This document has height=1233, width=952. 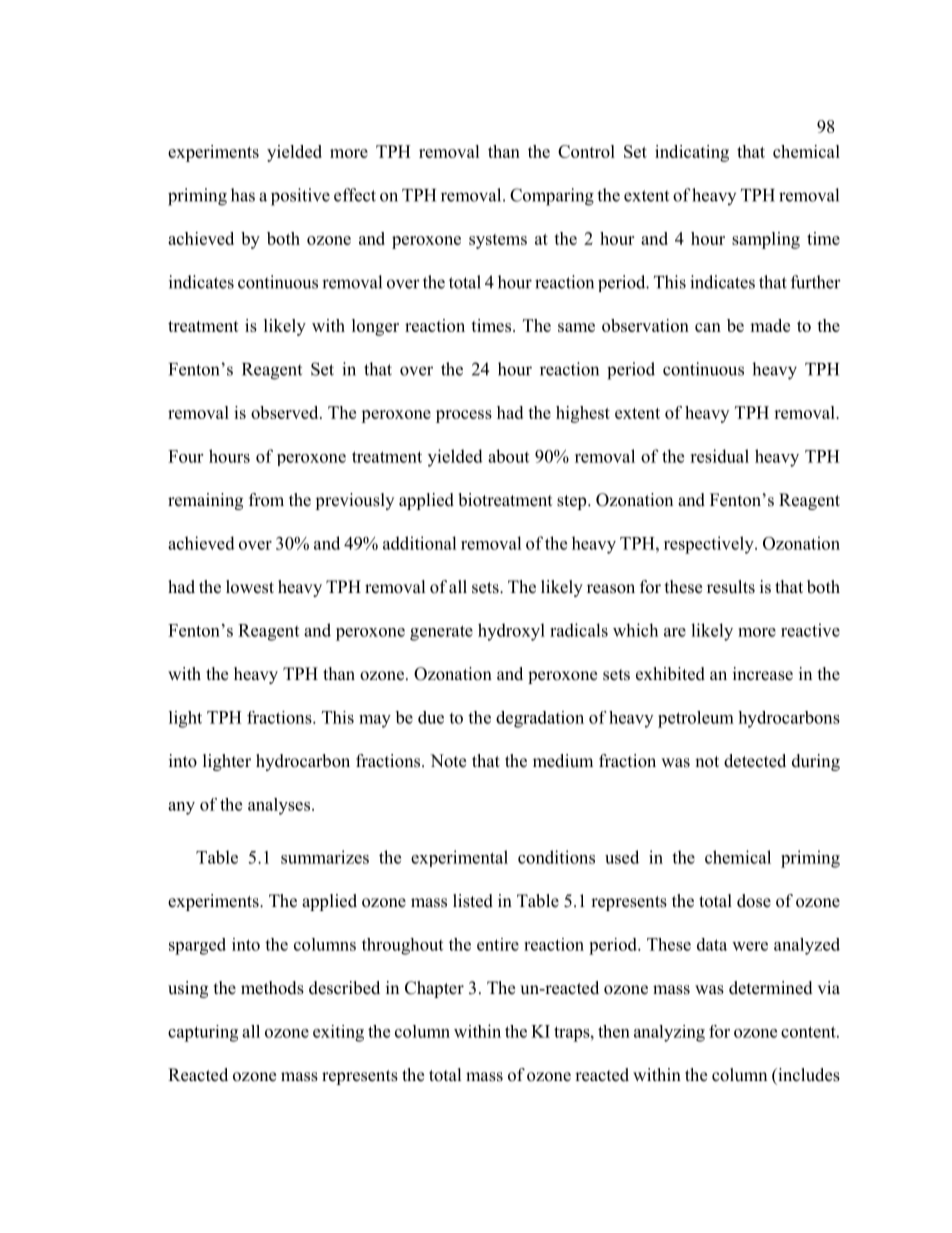 What do you see at coordinates (250, 587) in the document?
I see `lowest` at bounding box center [250, 587].
